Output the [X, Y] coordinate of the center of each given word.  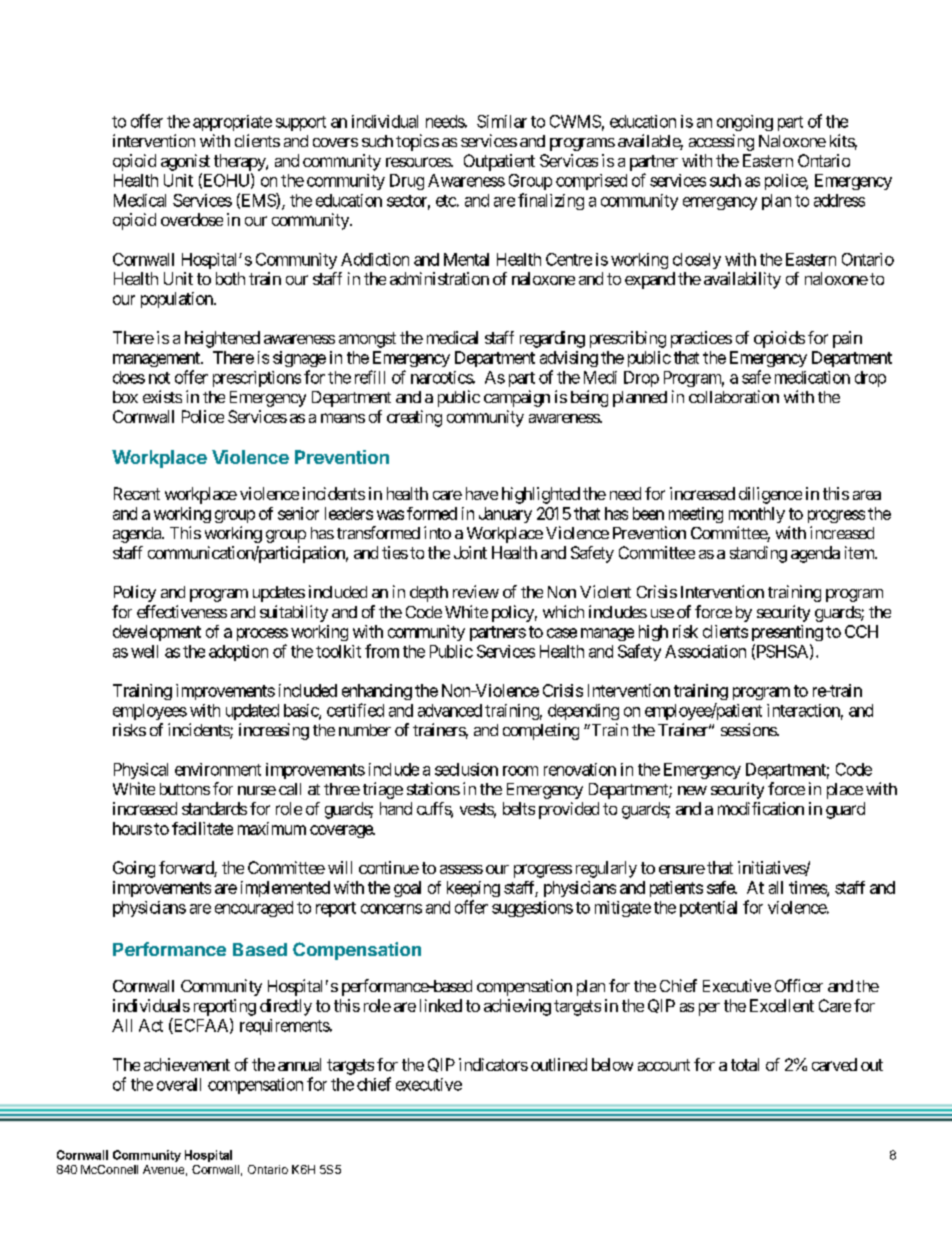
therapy [240, 162]
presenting [787, 633]
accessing [721, 142]
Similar [502, 121]
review [476, 591]
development [157, 633]
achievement [187, 1064]
